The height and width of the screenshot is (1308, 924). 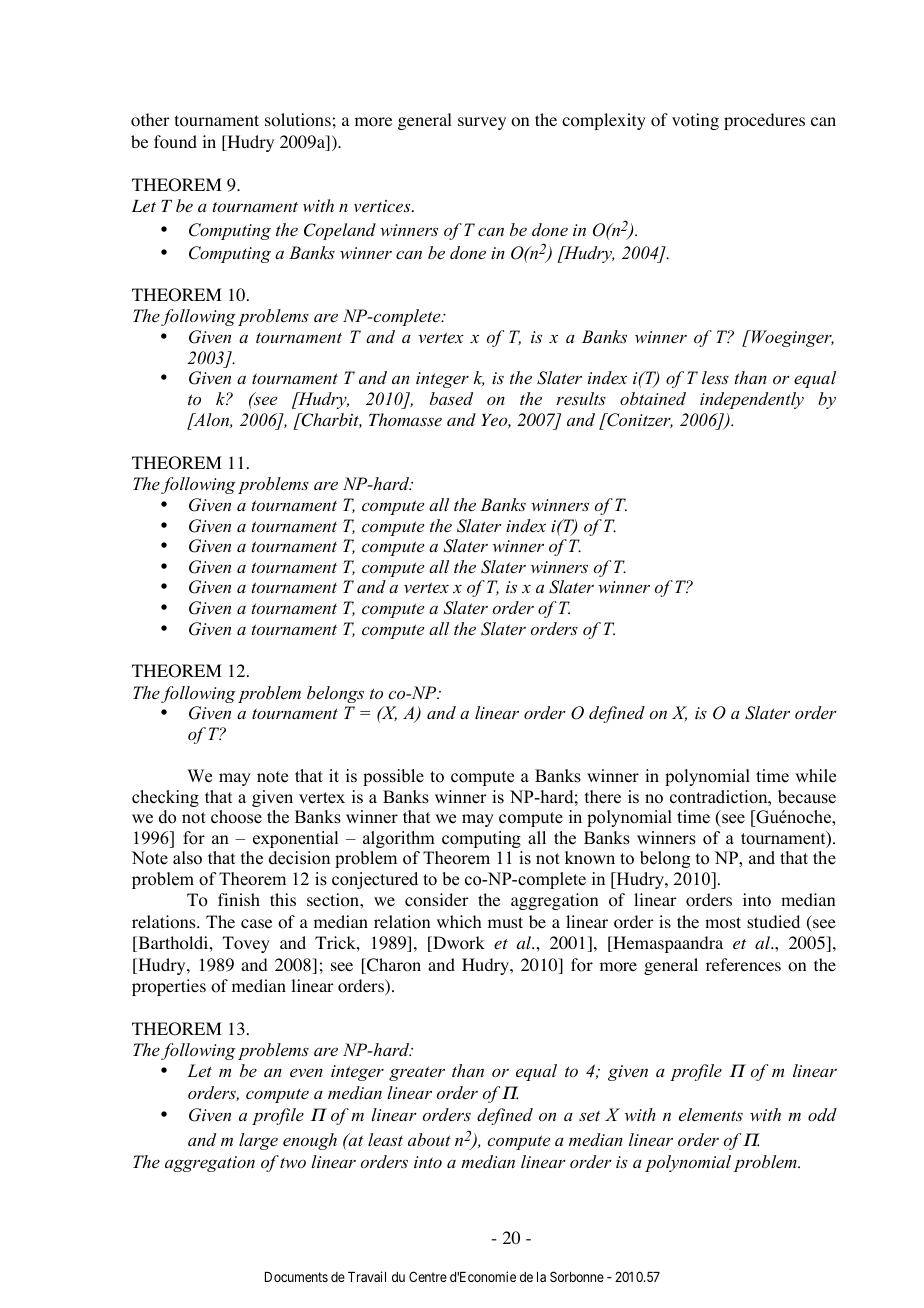 I want to click on Documents, so click(x=296, y=1277).
